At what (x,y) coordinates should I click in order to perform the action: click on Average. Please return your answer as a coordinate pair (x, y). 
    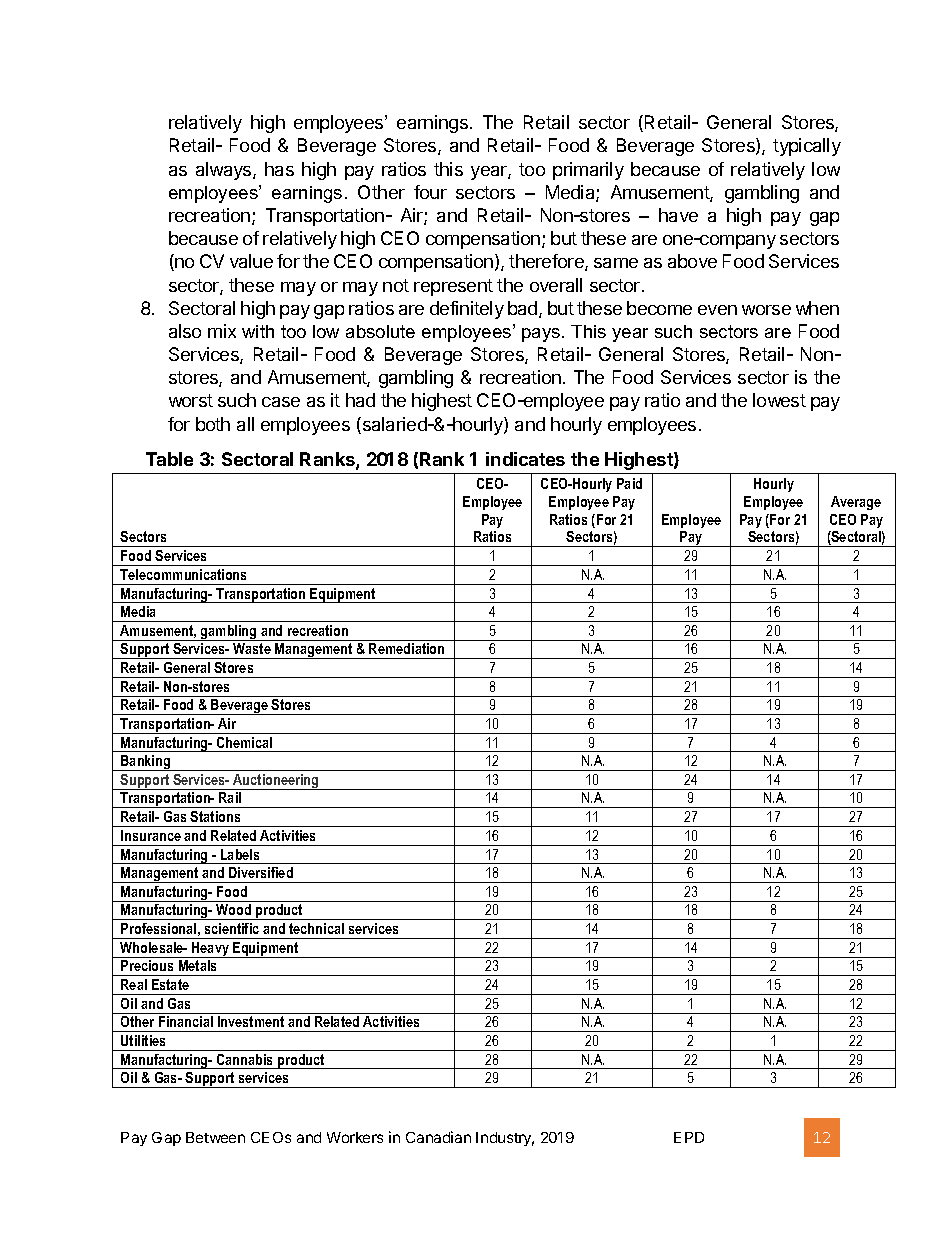
    Looking at the image, I should click on (856, 503).
